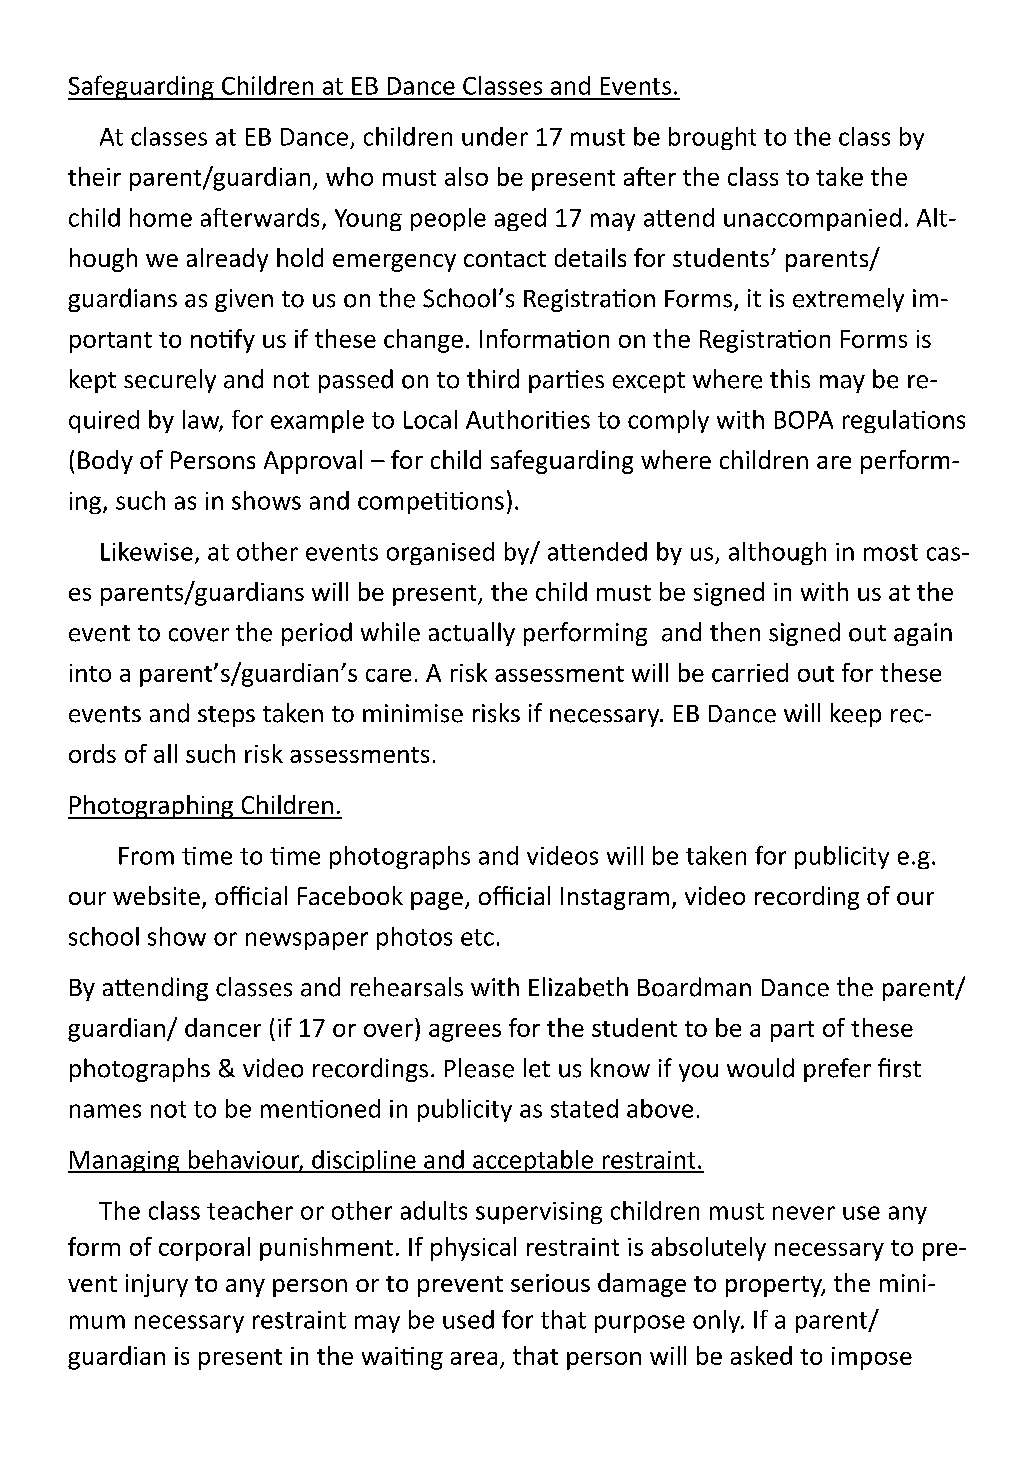  What do you see at coordinates (161, 217) in the page?
I see `home` at bounding box center [161, 217].
